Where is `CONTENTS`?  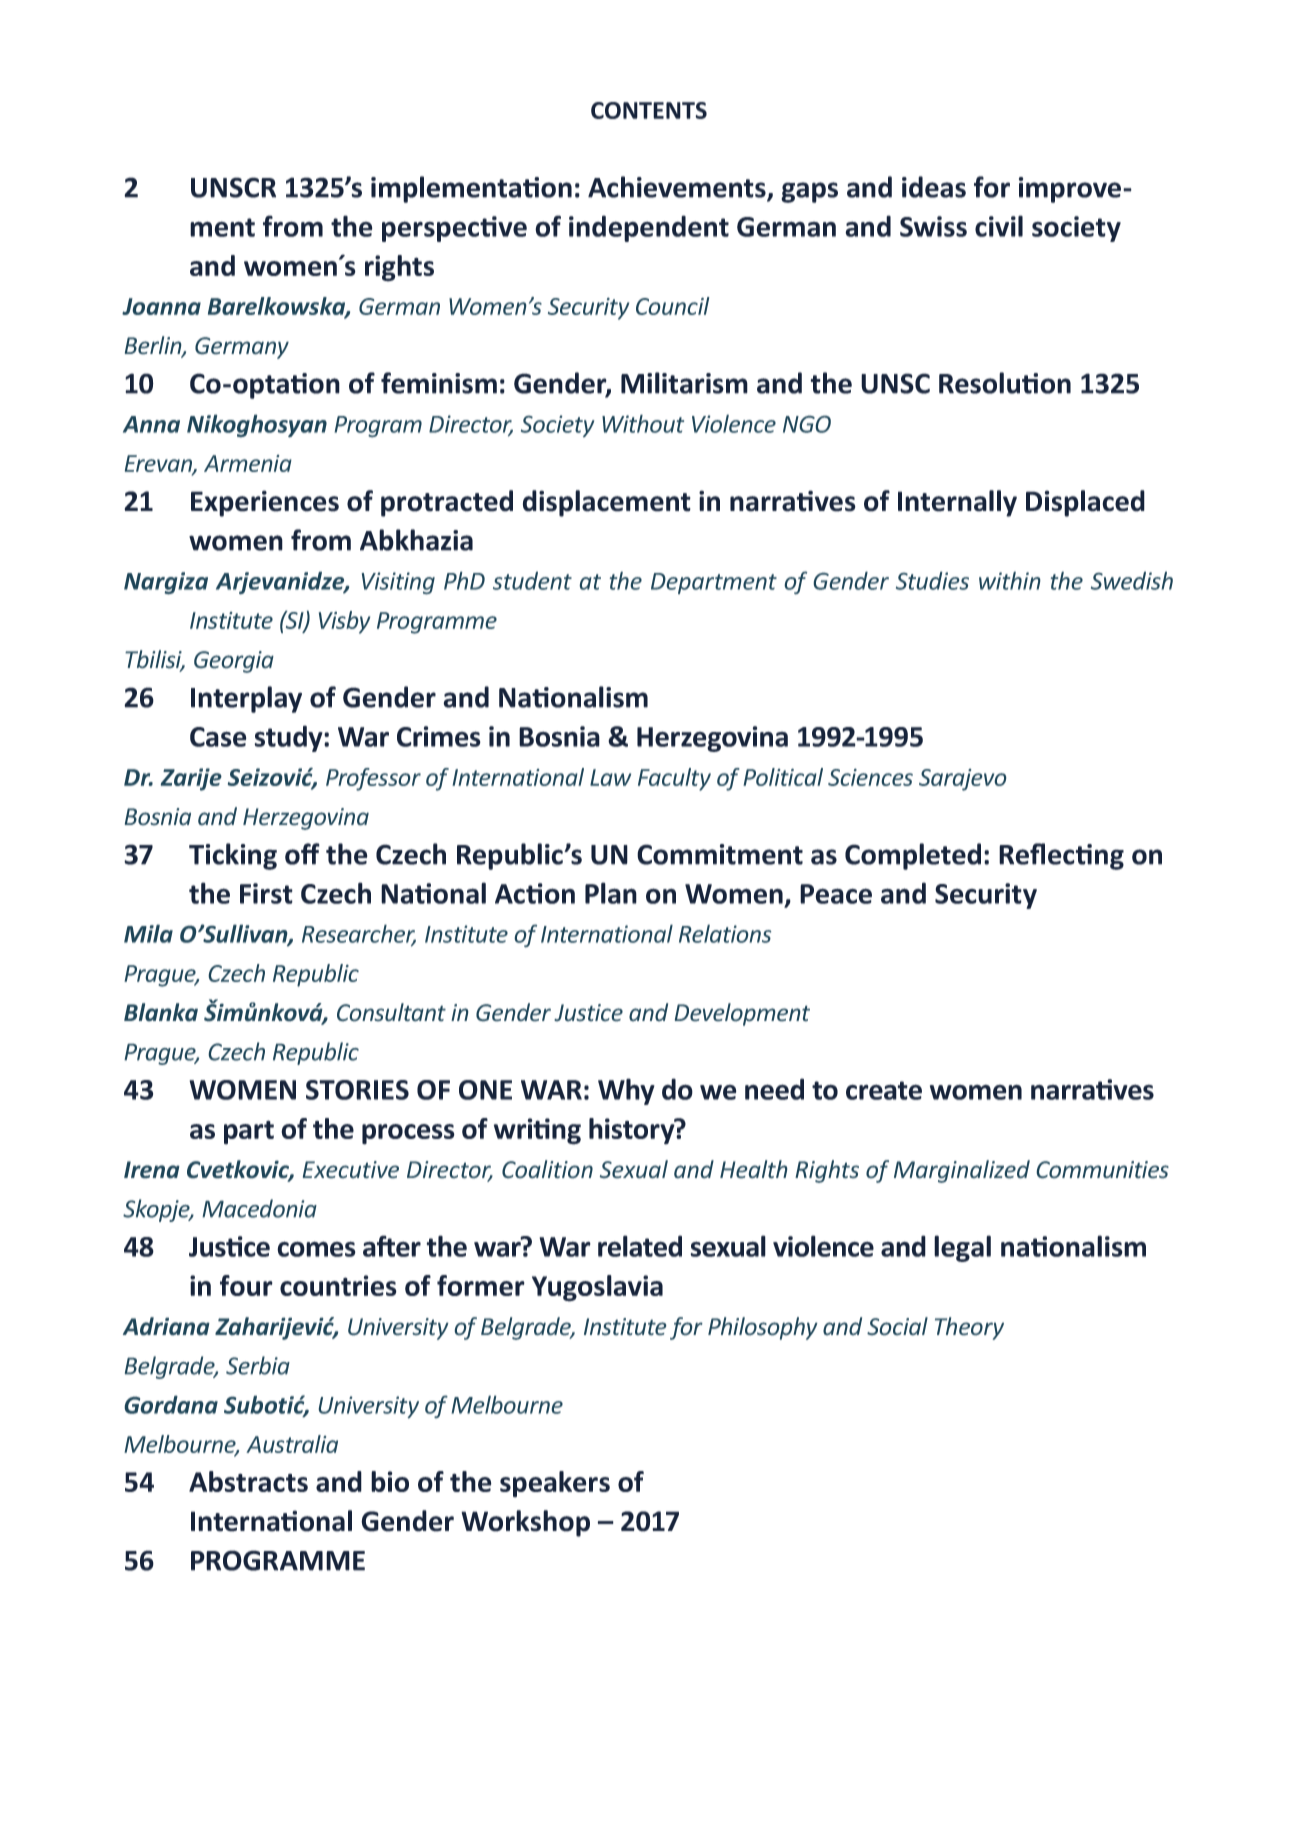
CONTENTS is located at coordinates (649, 110).
